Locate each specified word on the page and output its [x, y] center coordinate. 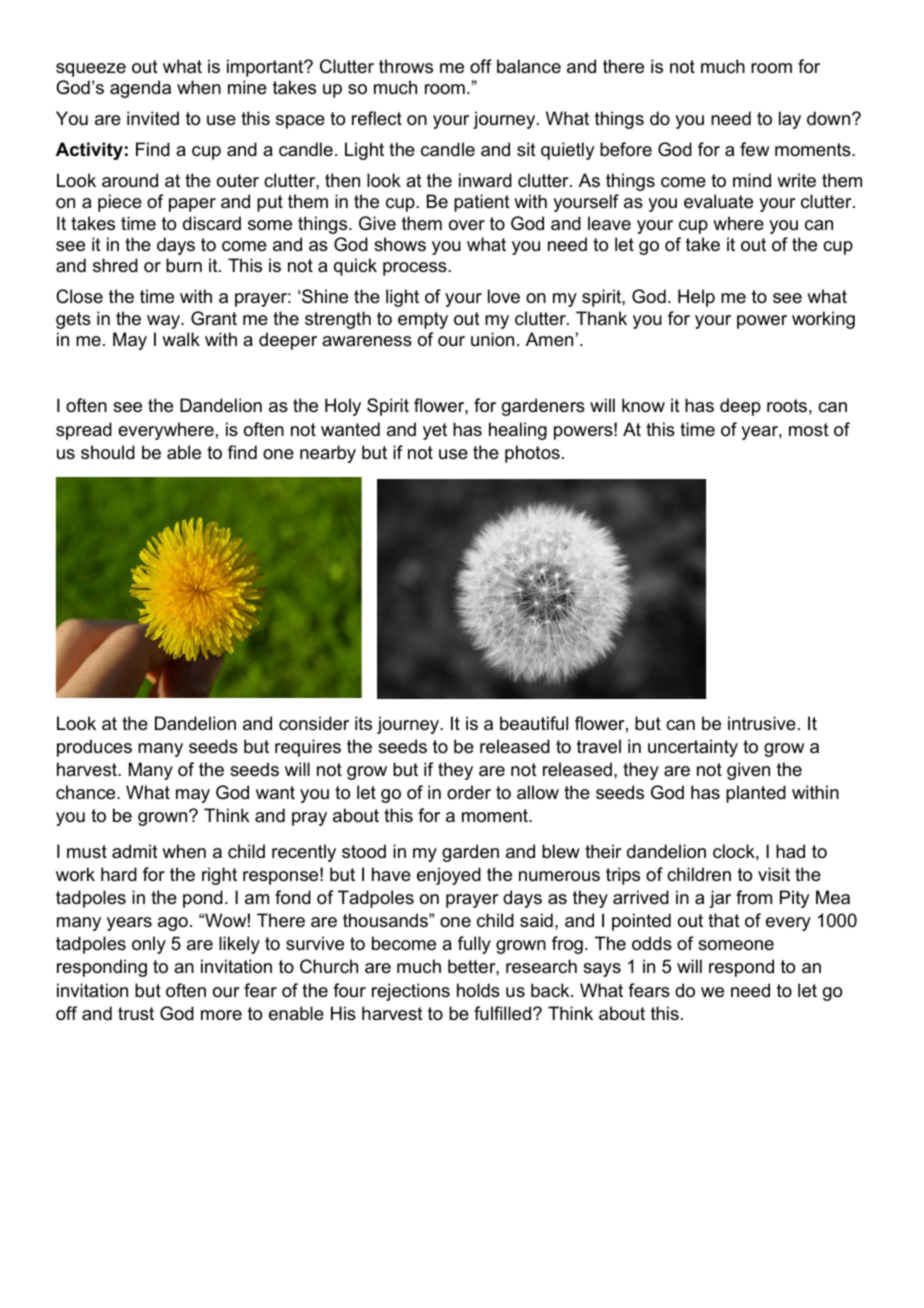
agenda [140, 89]
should [108, 452]
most [809, 430]
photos [532, 454]
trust [136, 1014]
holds [478, 990]
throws [406, 66]
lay [790, 120]
